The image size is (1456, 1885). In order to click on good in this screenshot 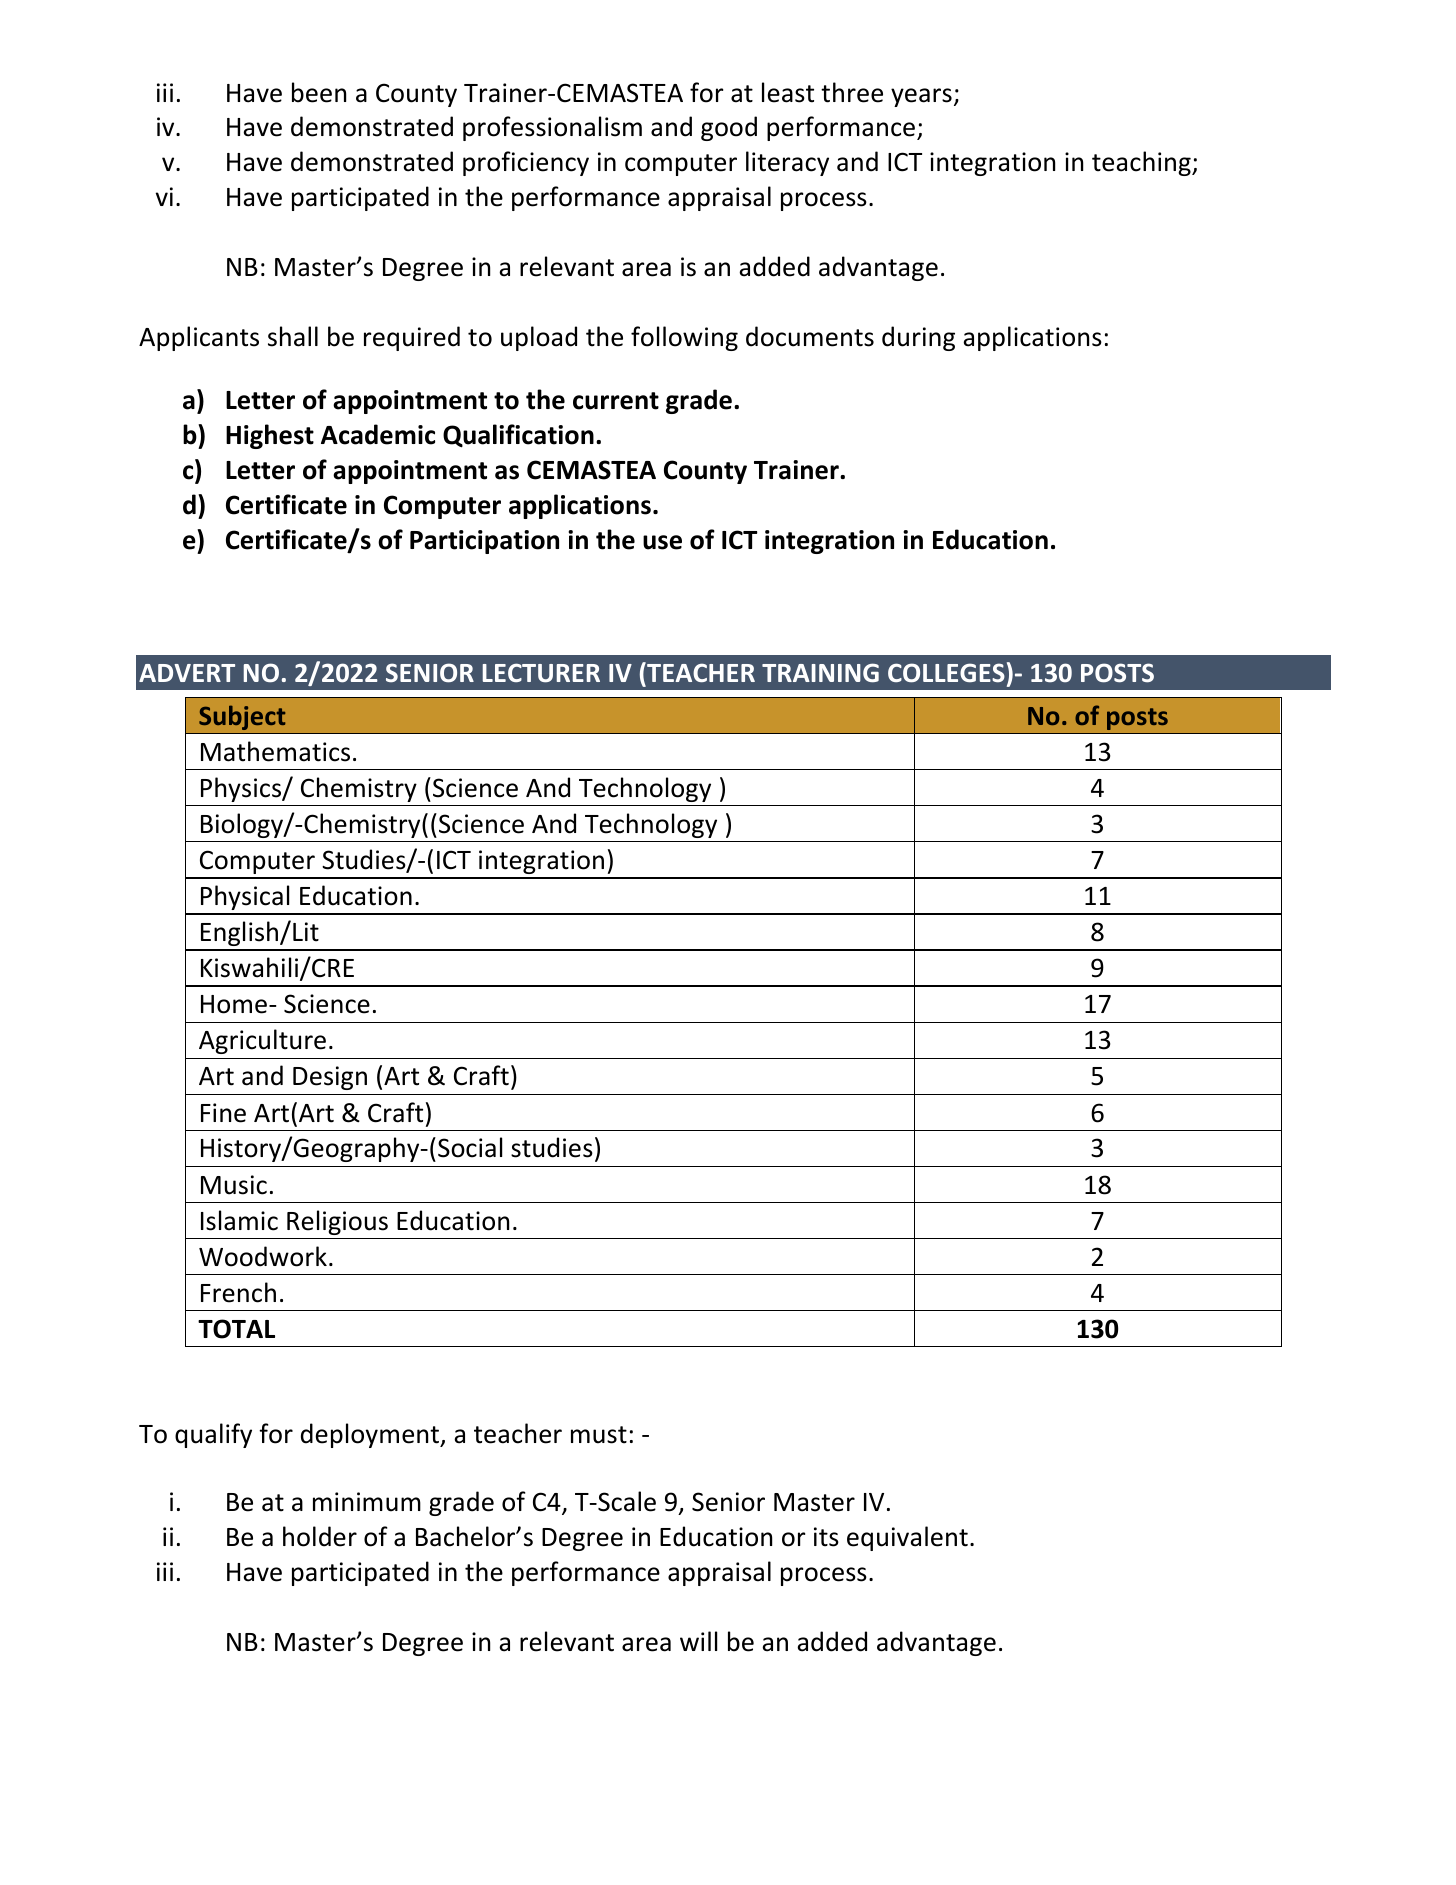, I will do `click(729, 128)`.
